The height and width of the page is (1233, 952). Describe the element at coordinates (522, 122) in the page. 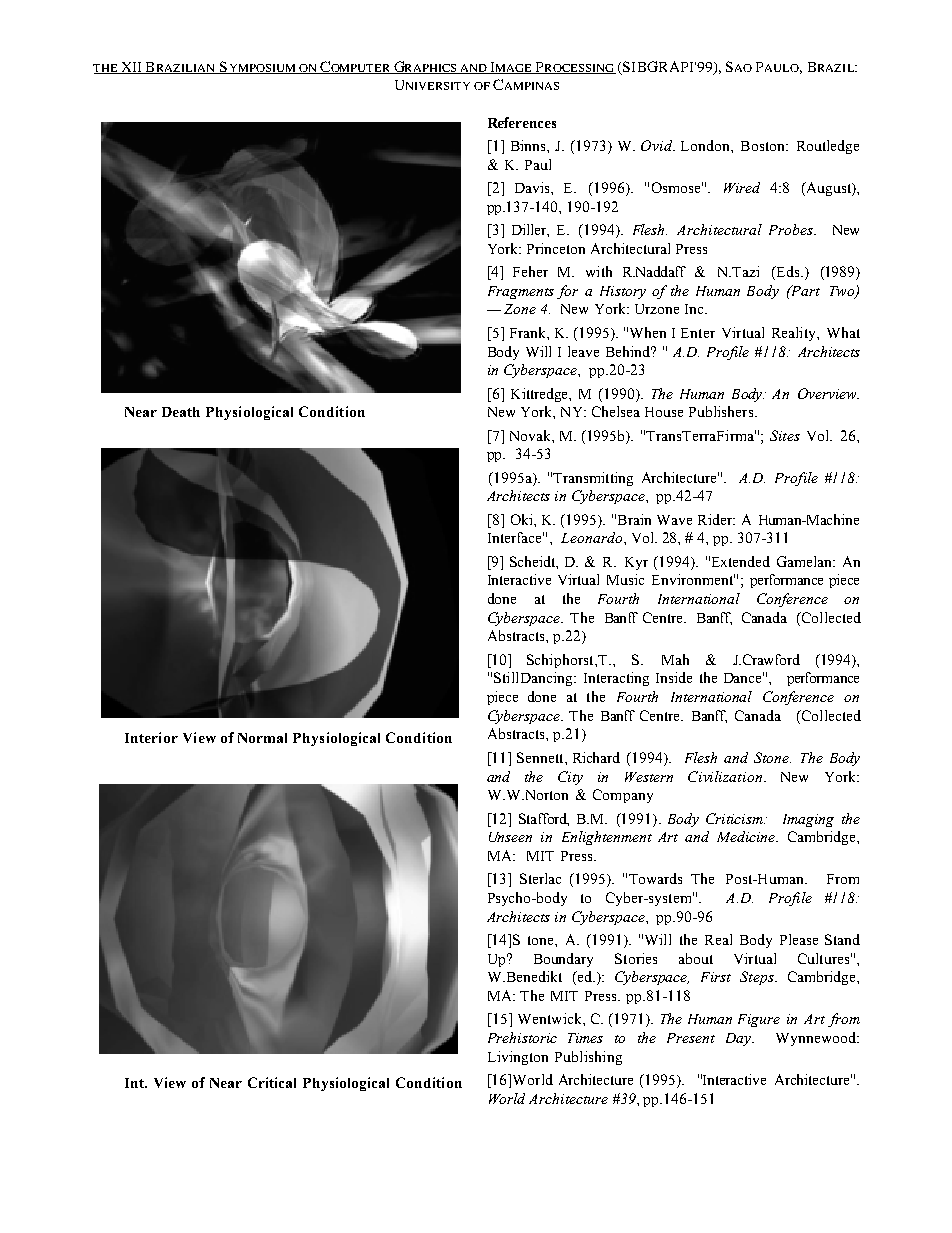

I see `References` at that location.
